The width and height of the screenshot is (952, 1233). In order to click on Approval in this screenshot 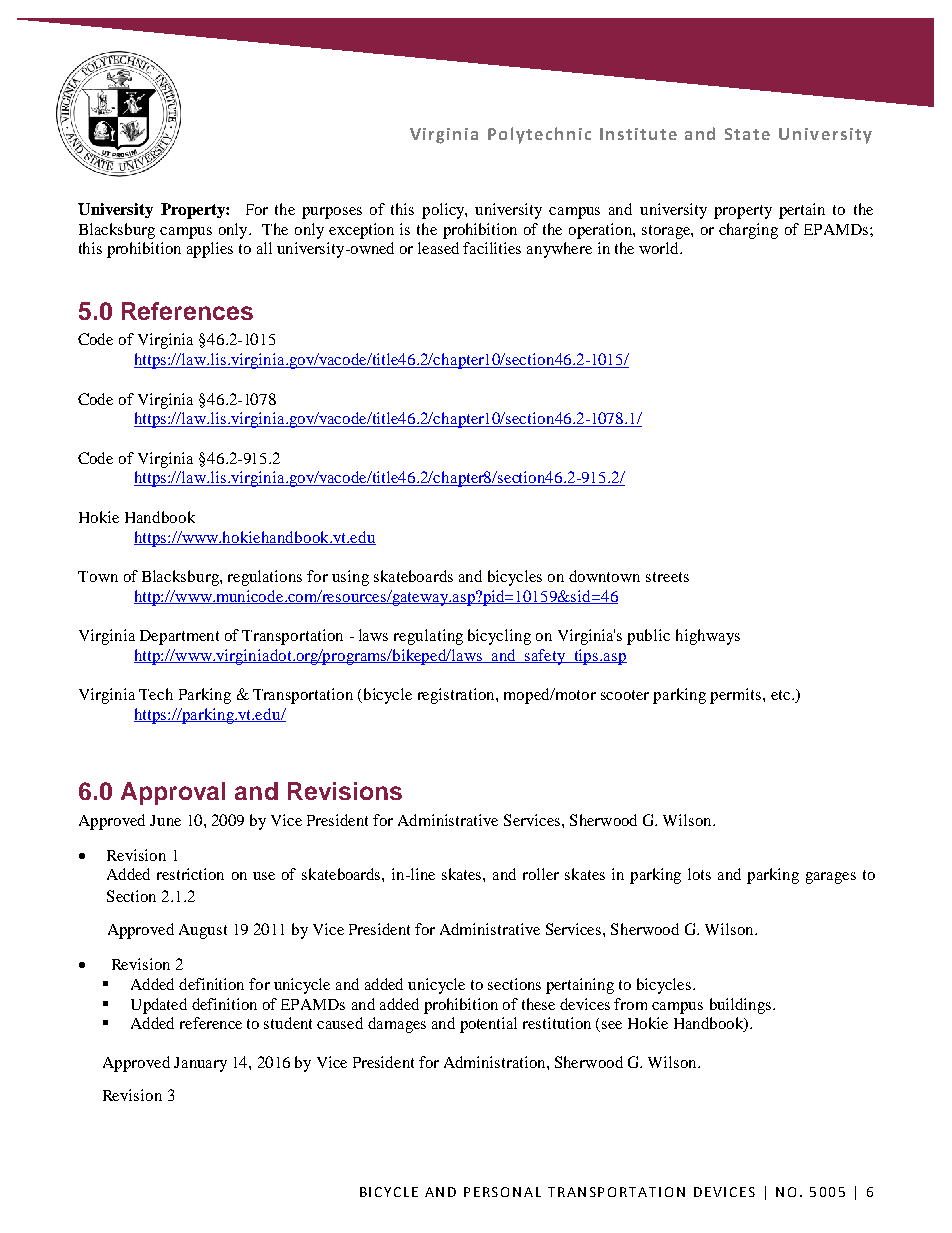, I will do `click(173, 793)`.
